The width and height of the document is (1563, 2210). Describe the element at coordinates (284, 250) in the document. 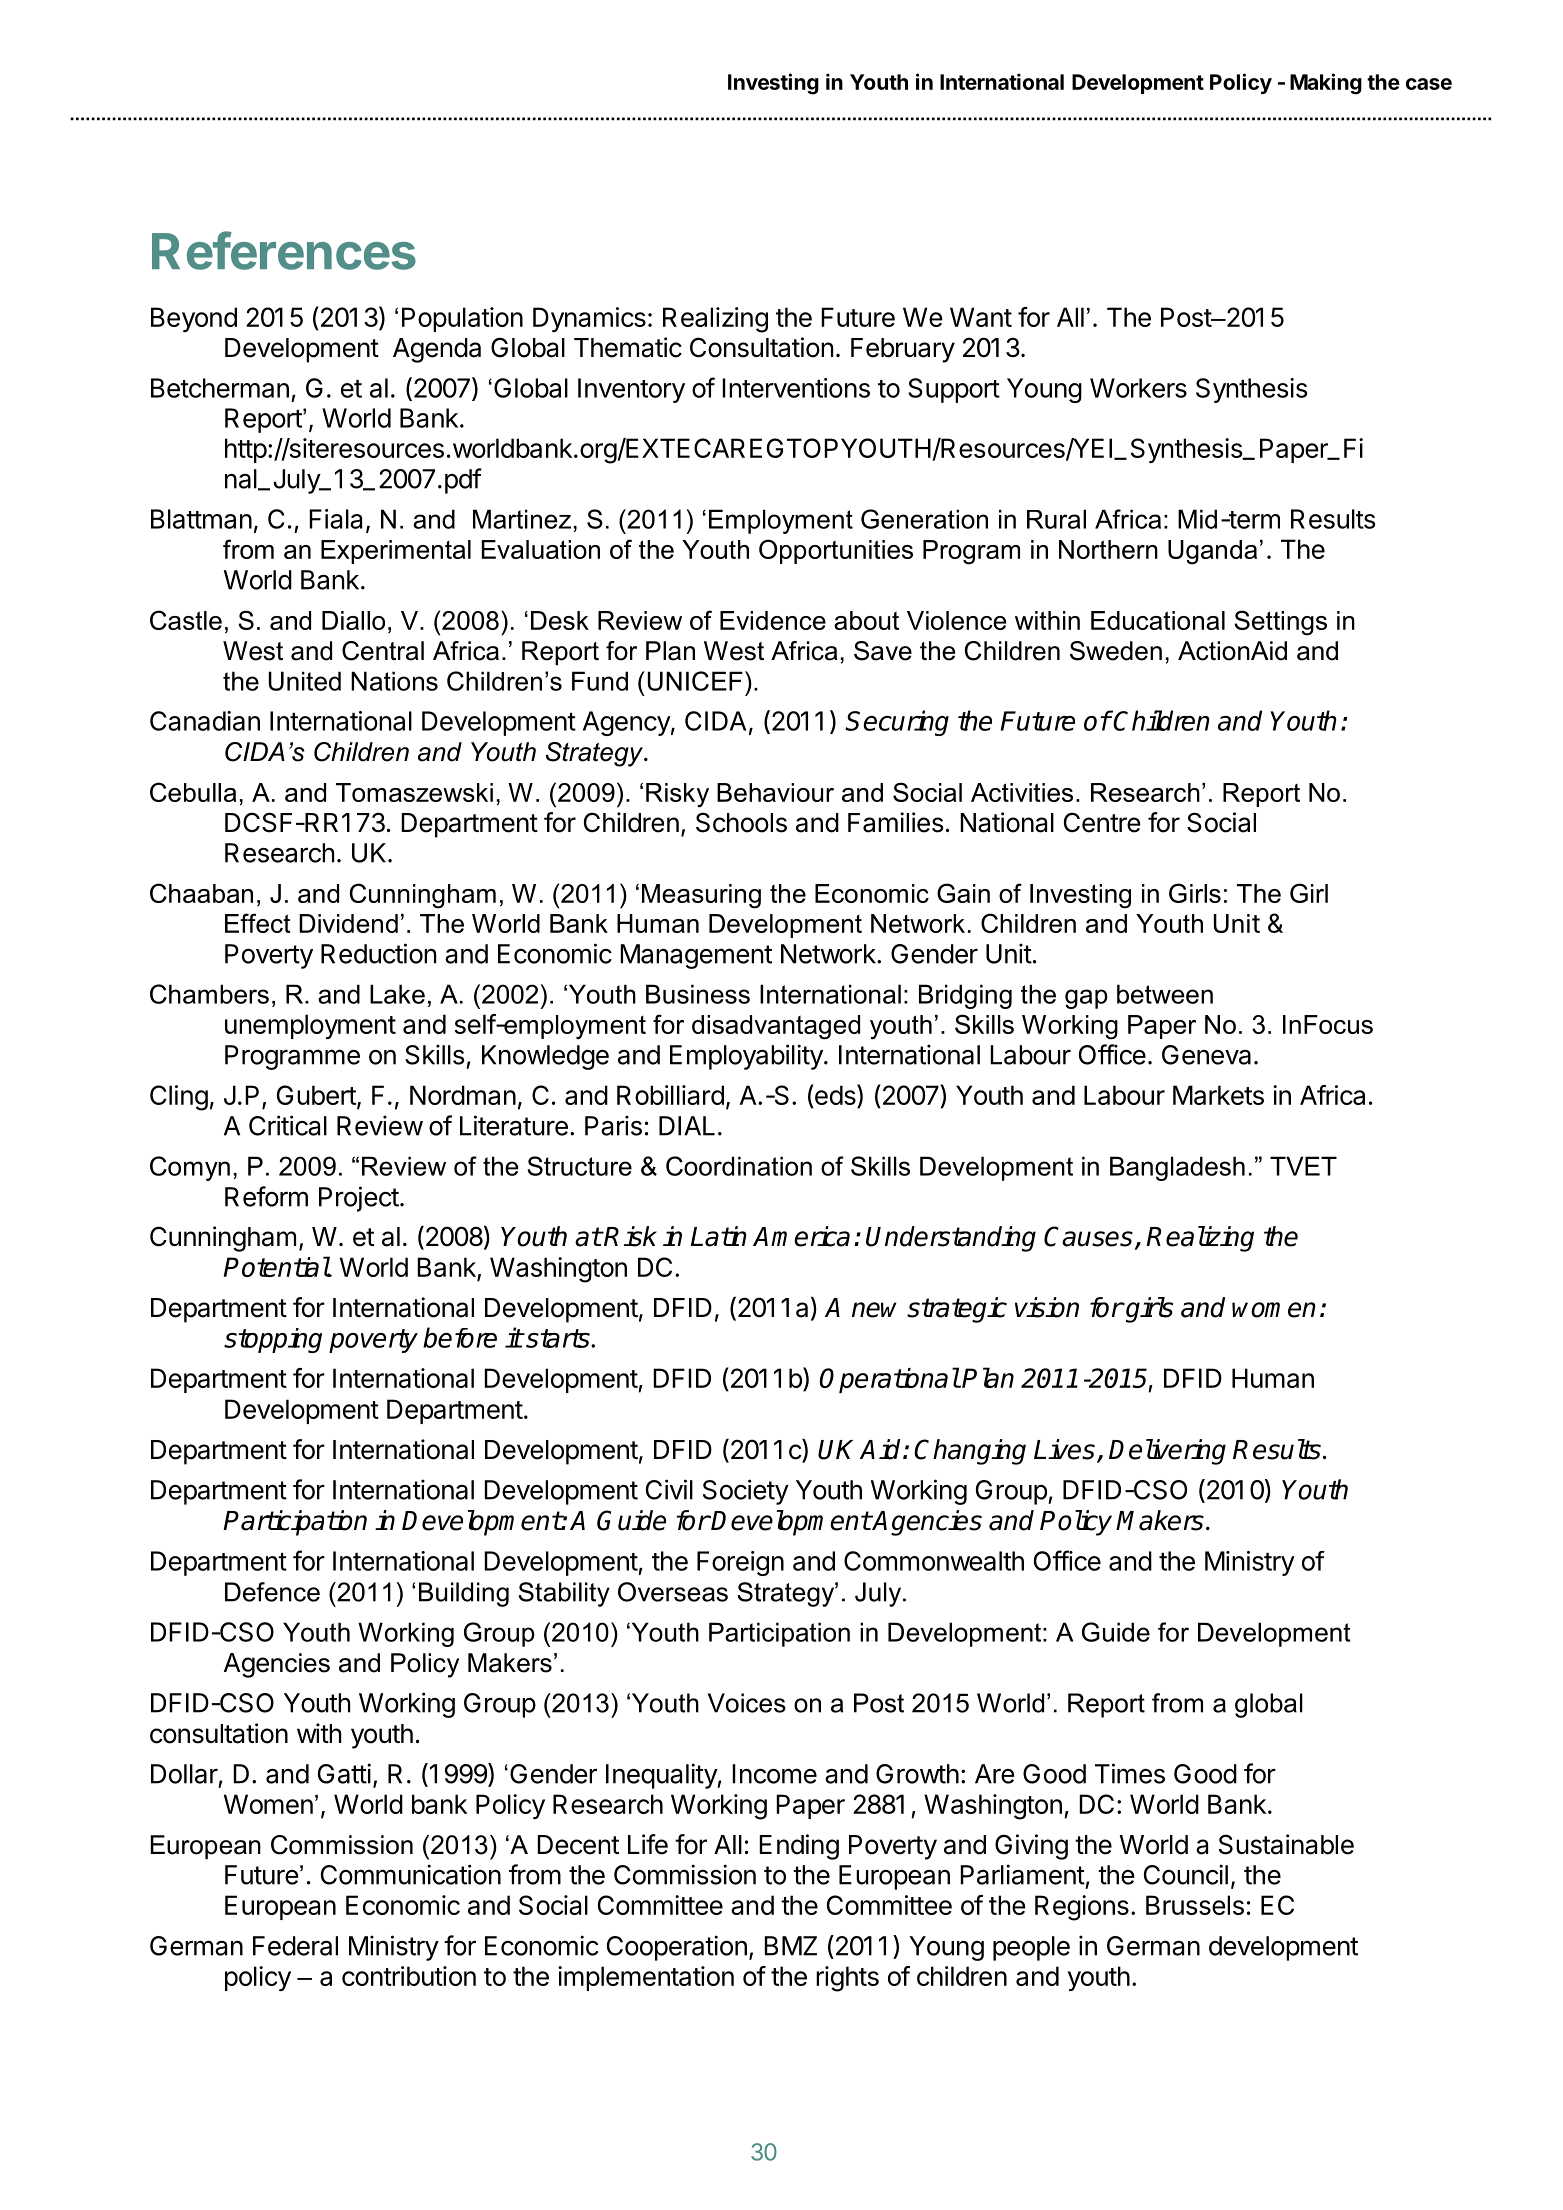

I see `References` at that location.
